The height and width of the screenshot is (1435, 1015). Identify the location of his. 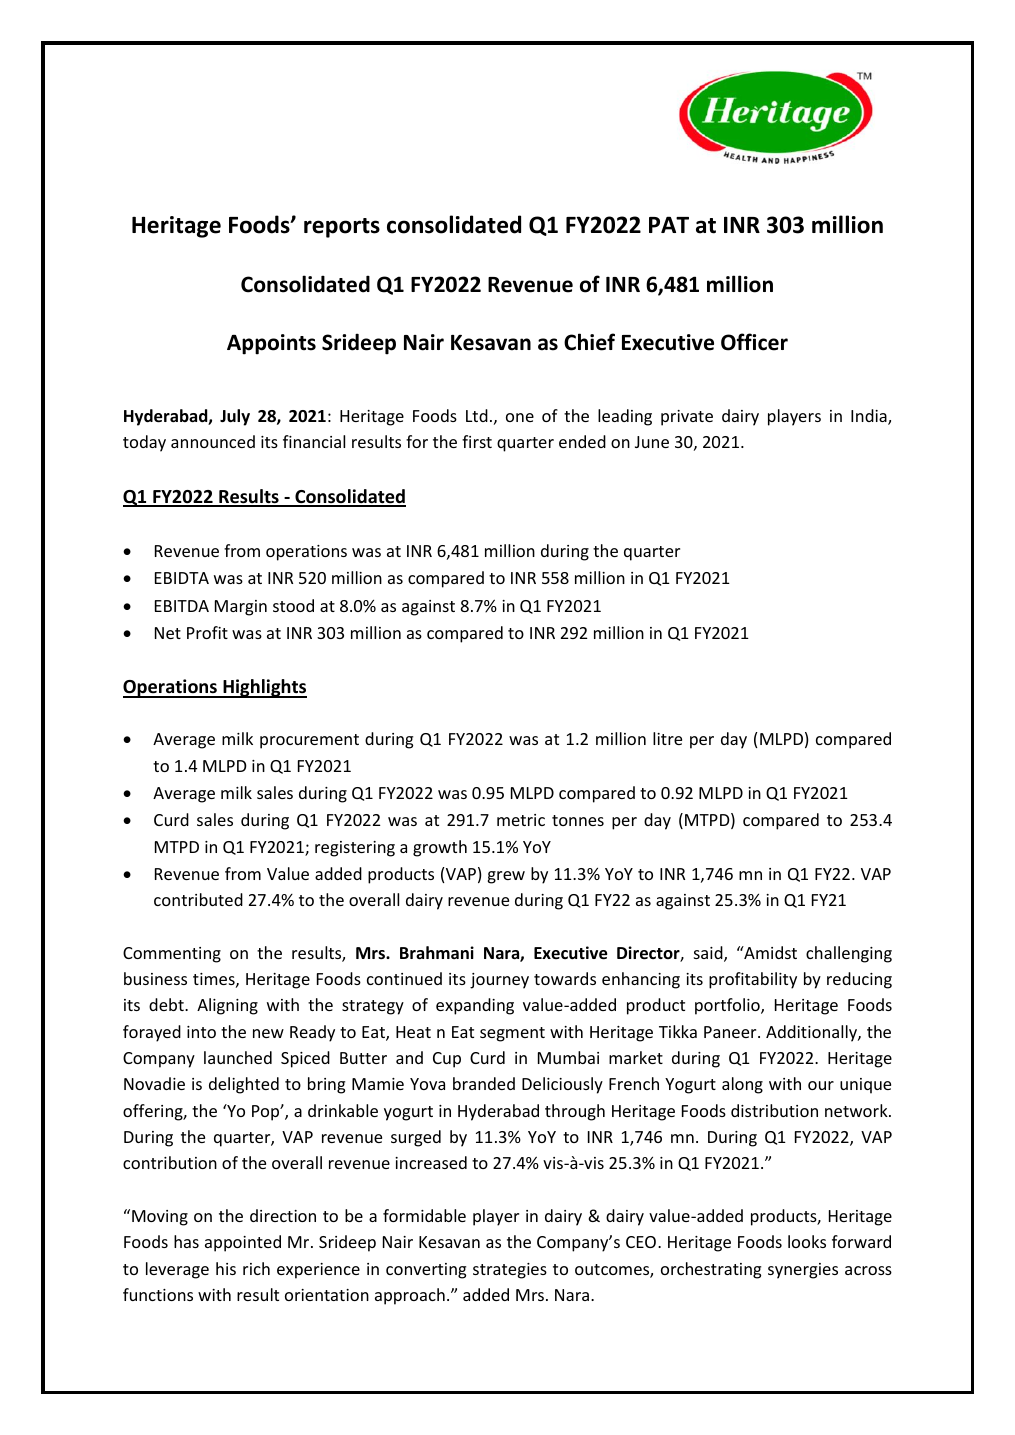
(226, 1268).
